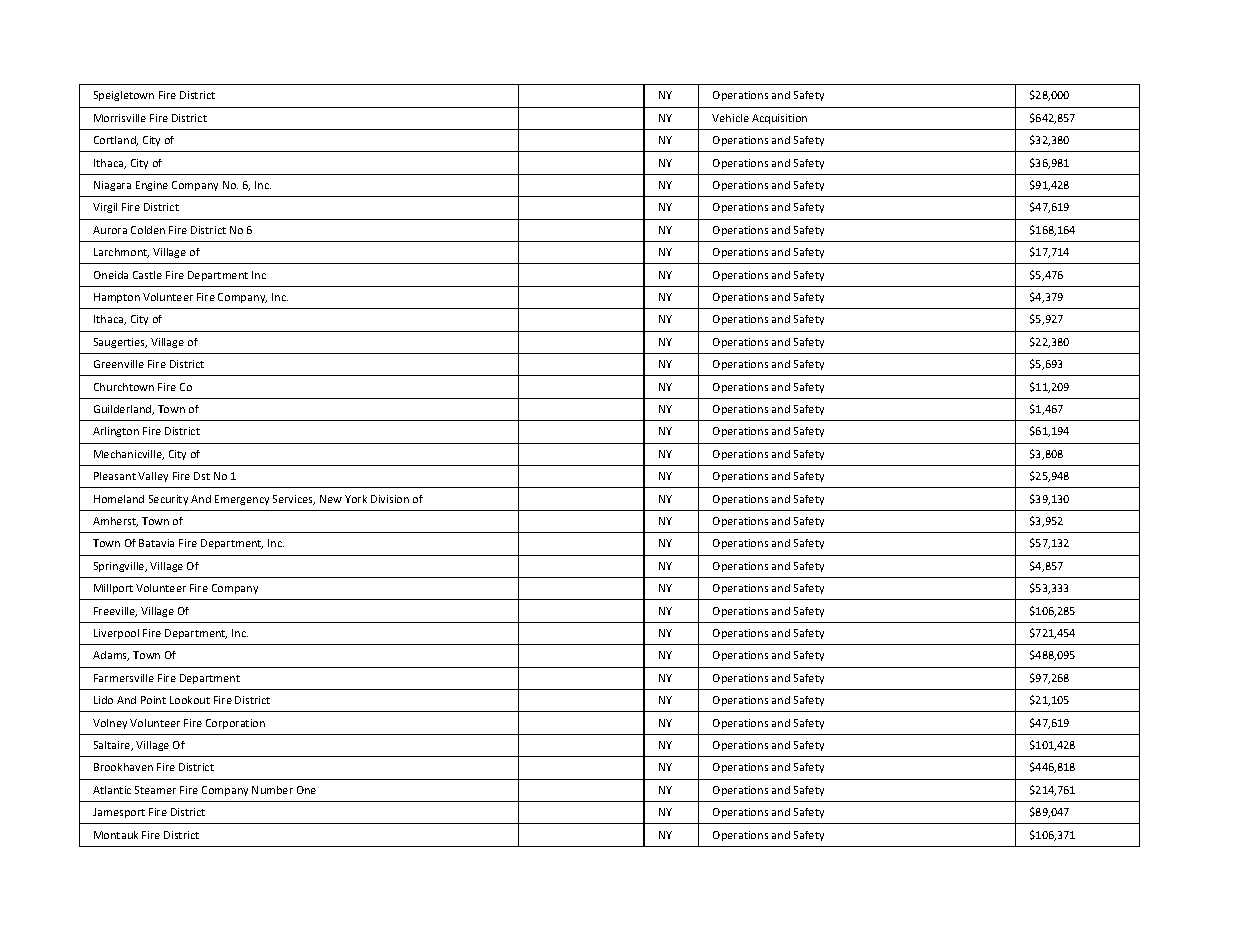  I want to click on Dst, so click(202, 476).
